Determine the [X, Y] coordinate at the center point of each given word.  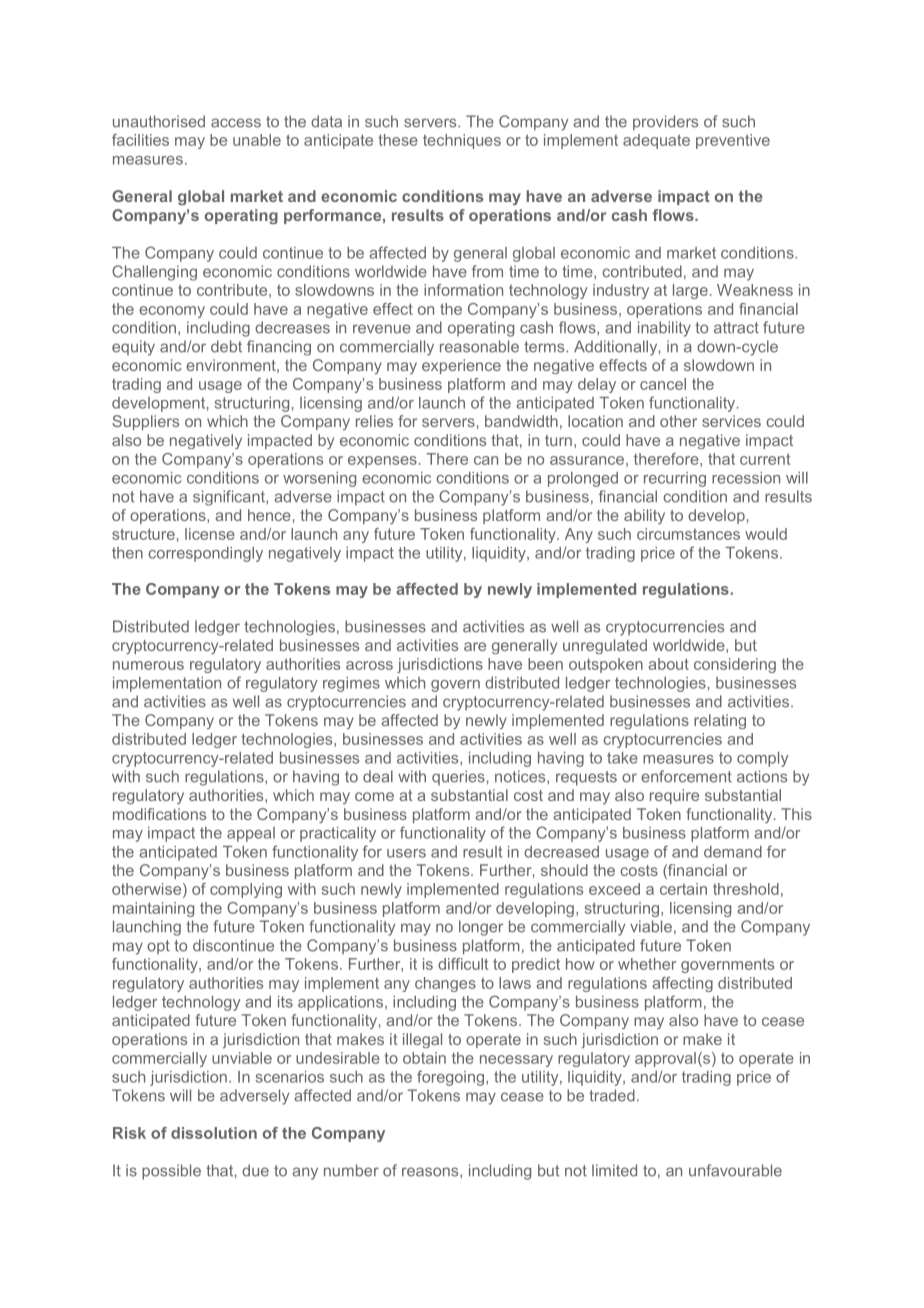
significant [230, 498]
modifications [159, 814]
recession [746, 478]
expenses [382, 462]
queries [458, 777]
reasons [431, 1172]
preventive [733, 141]
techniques [462, 141]
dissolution [214, 1133]
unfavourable [735, 1170]
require [674, 796]
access [236, 123]
